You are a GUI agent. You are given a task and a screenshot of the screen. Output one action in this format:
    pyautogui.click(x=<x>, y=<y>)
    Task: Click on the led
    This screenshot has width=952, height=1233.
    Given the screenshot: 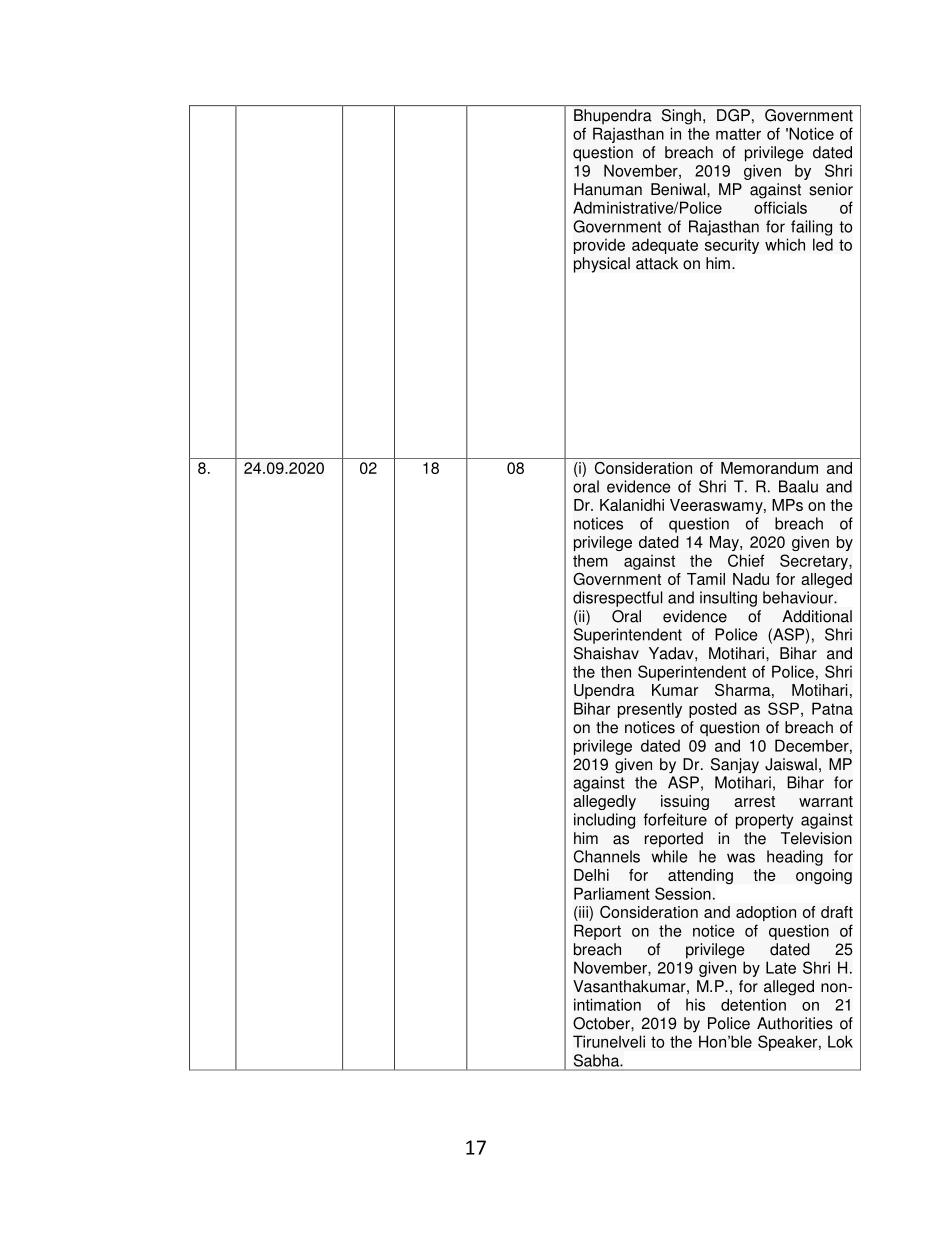 What is the action you would take?
    pyautogui.click(x=823, y=244)
